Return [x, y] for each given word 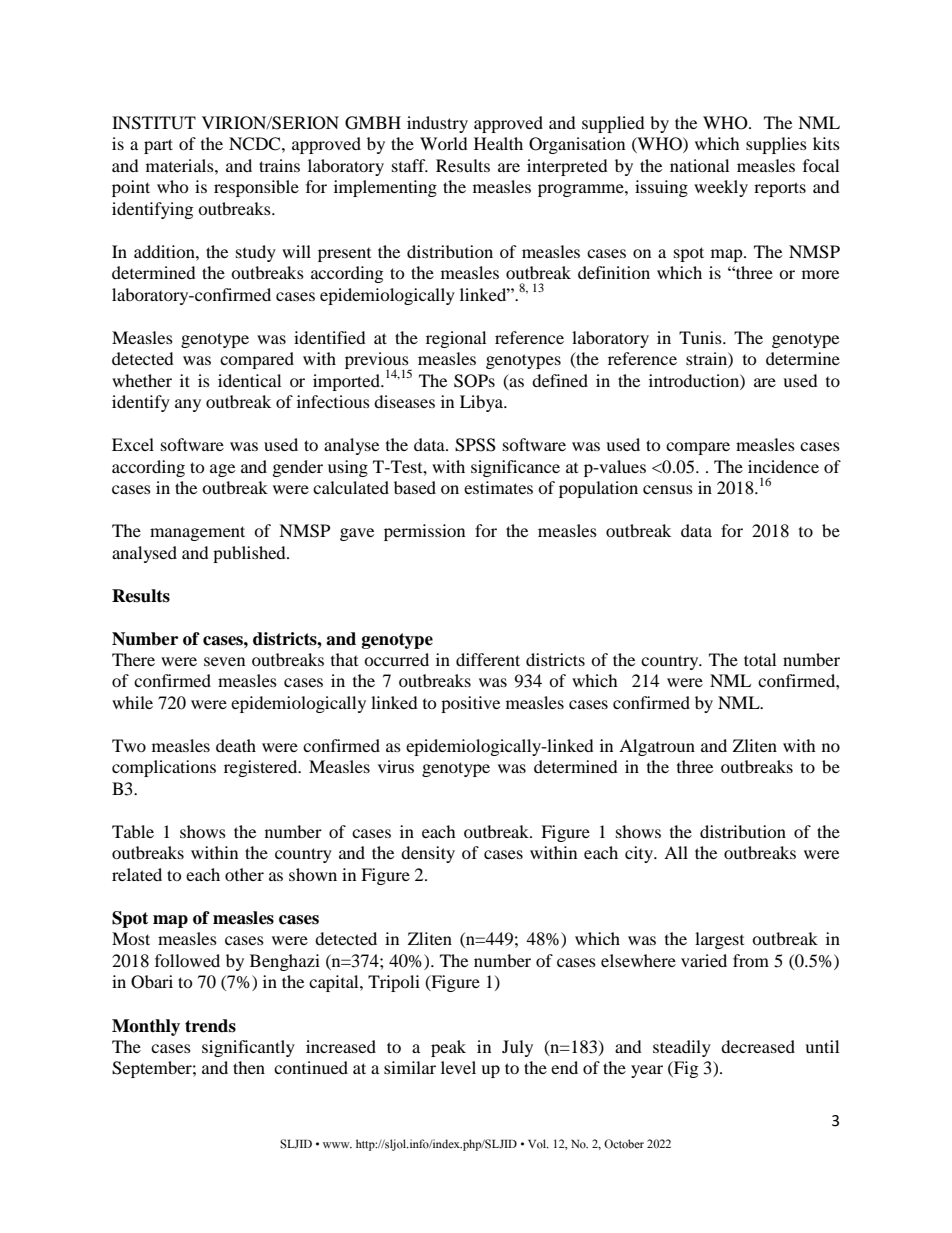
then [249, 1067]
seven [224, 661]
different [488, 659]
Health [498, 143]
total [760, 659]
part [158, 146]
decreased [758, 1046]
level [458, 1067]
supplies [776, 145]
